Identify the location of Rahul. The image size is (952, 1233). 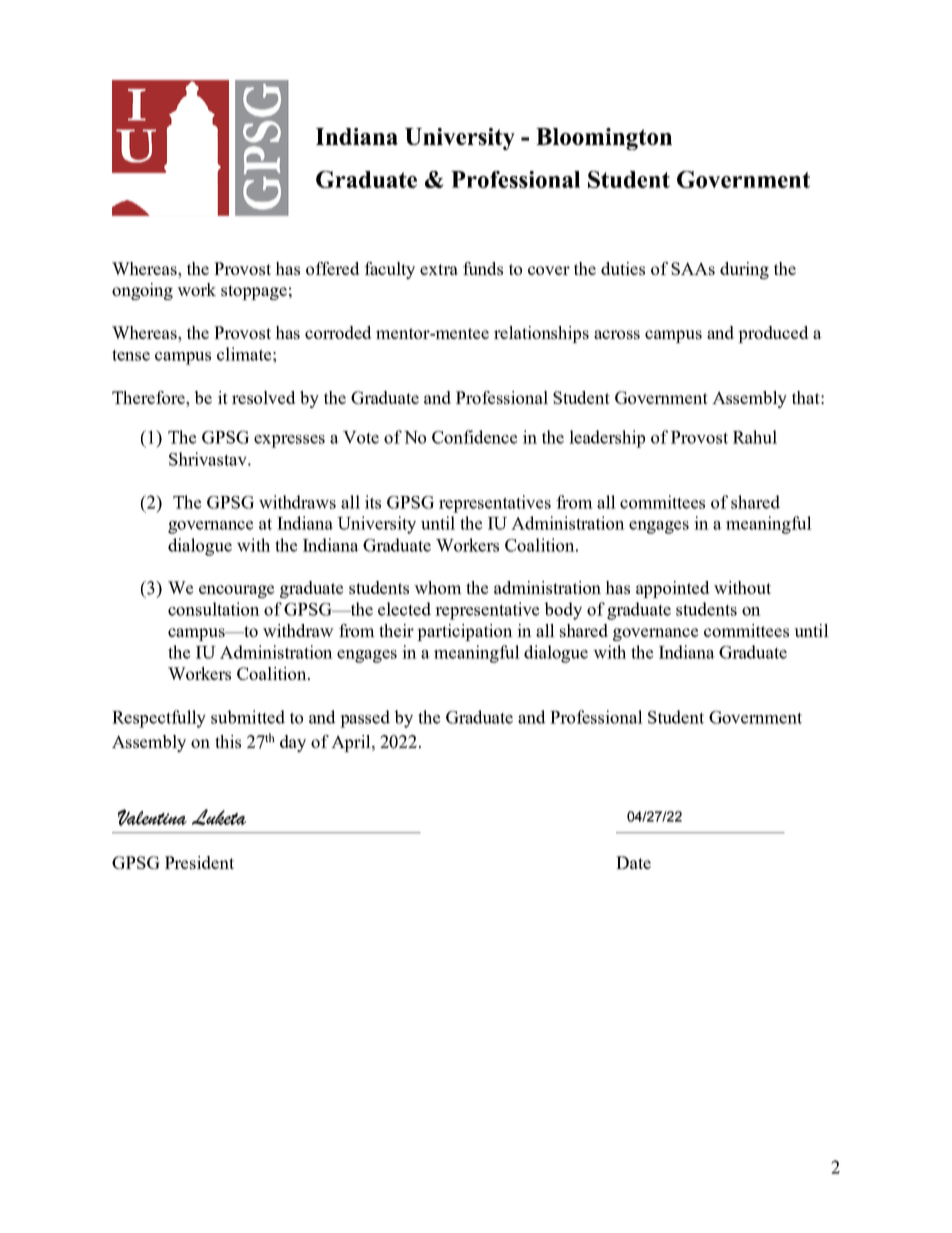
(755, 437).
